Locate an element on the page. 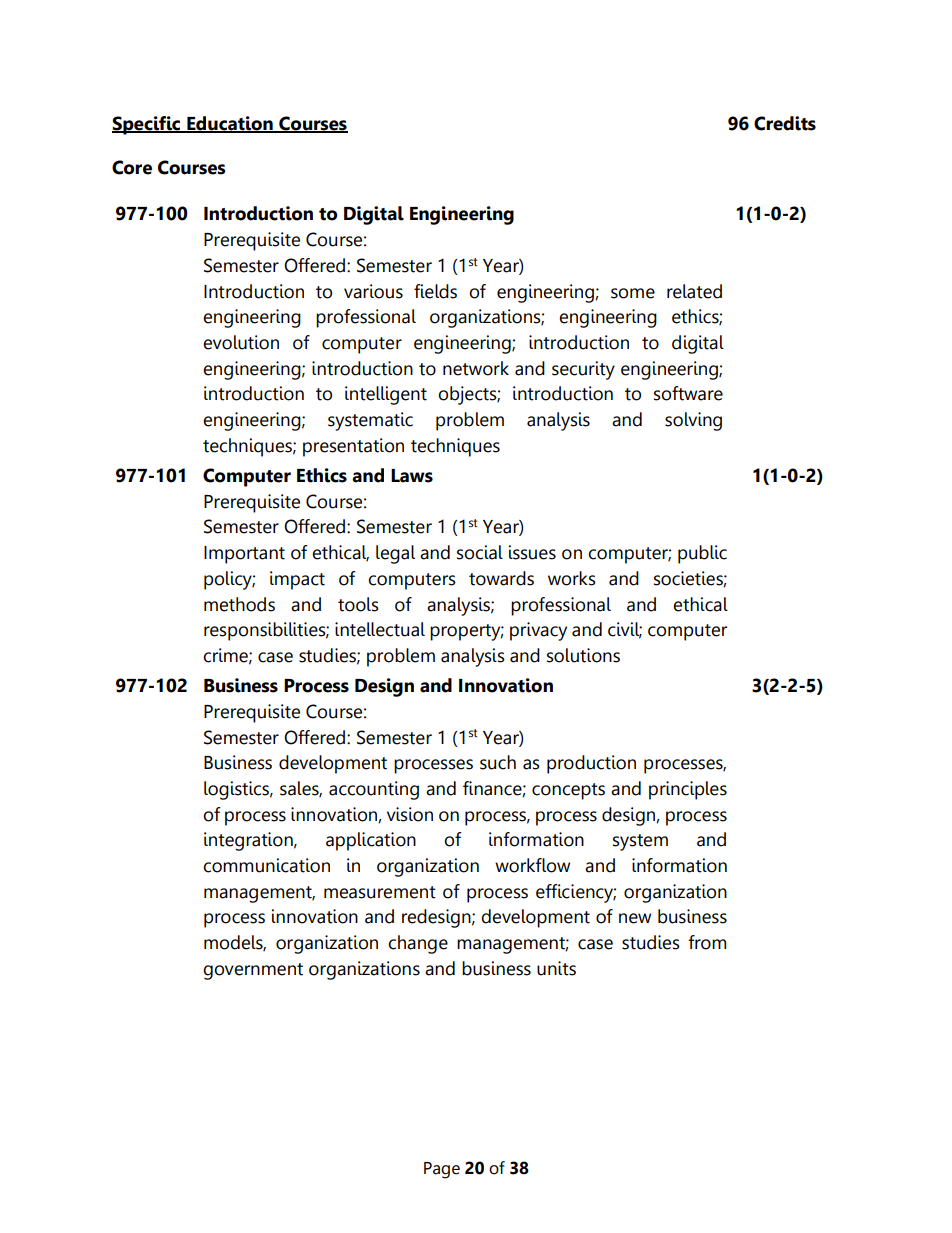 The width and height of the page is (952, 1233). from is located at coordinates (707, 942).
